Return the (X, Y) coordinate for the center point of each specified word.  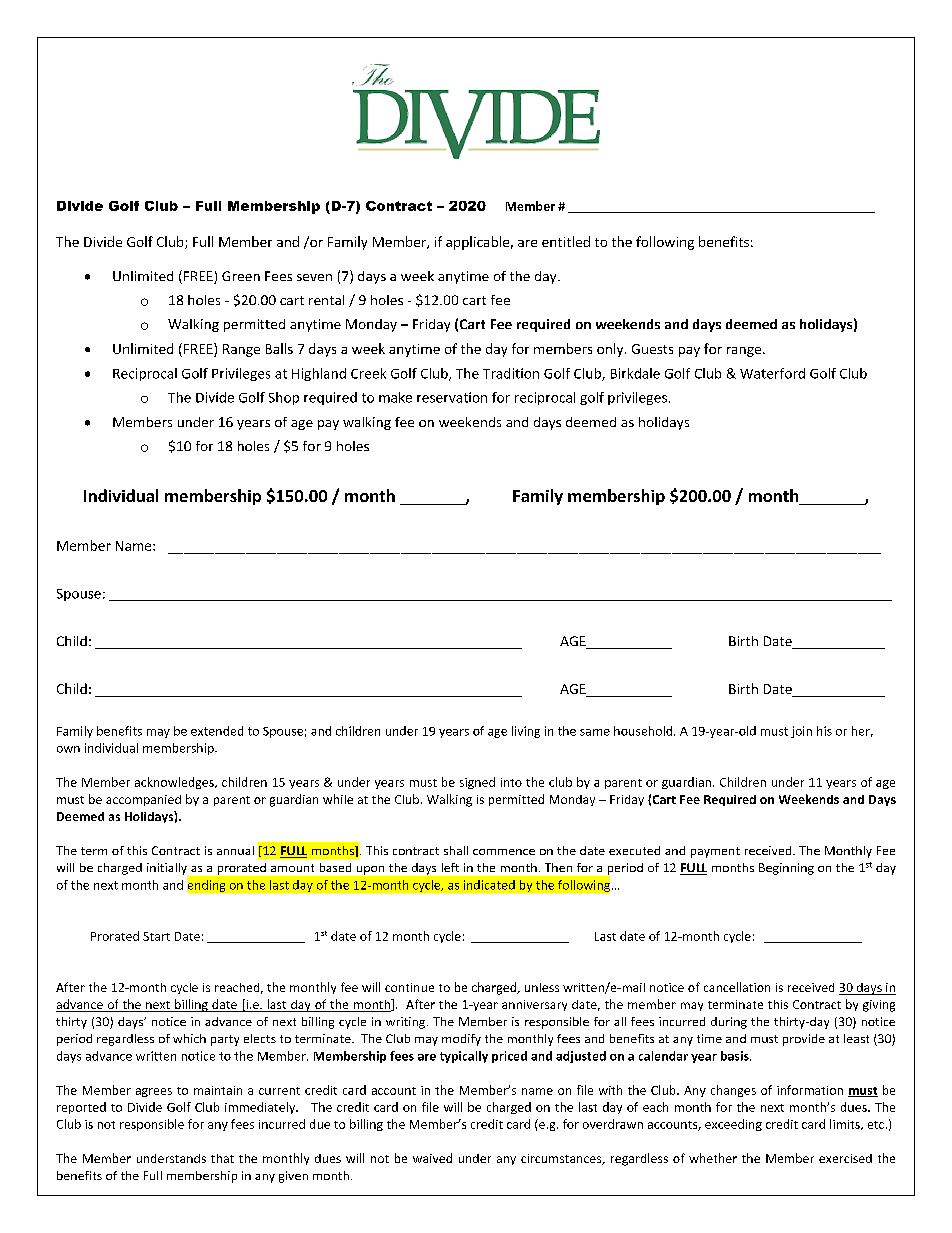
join (801, 732)
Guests (652, 349)
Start (156, 936)
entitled (566, 241)
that (222, 1158)
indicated (489, 885)
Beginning (786, 869)
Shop (284, 398)
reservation (452, 397)
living (526, 732)
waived (432, 1158)
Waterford (772, 373)
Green (241, 276)
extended (217, 731)
